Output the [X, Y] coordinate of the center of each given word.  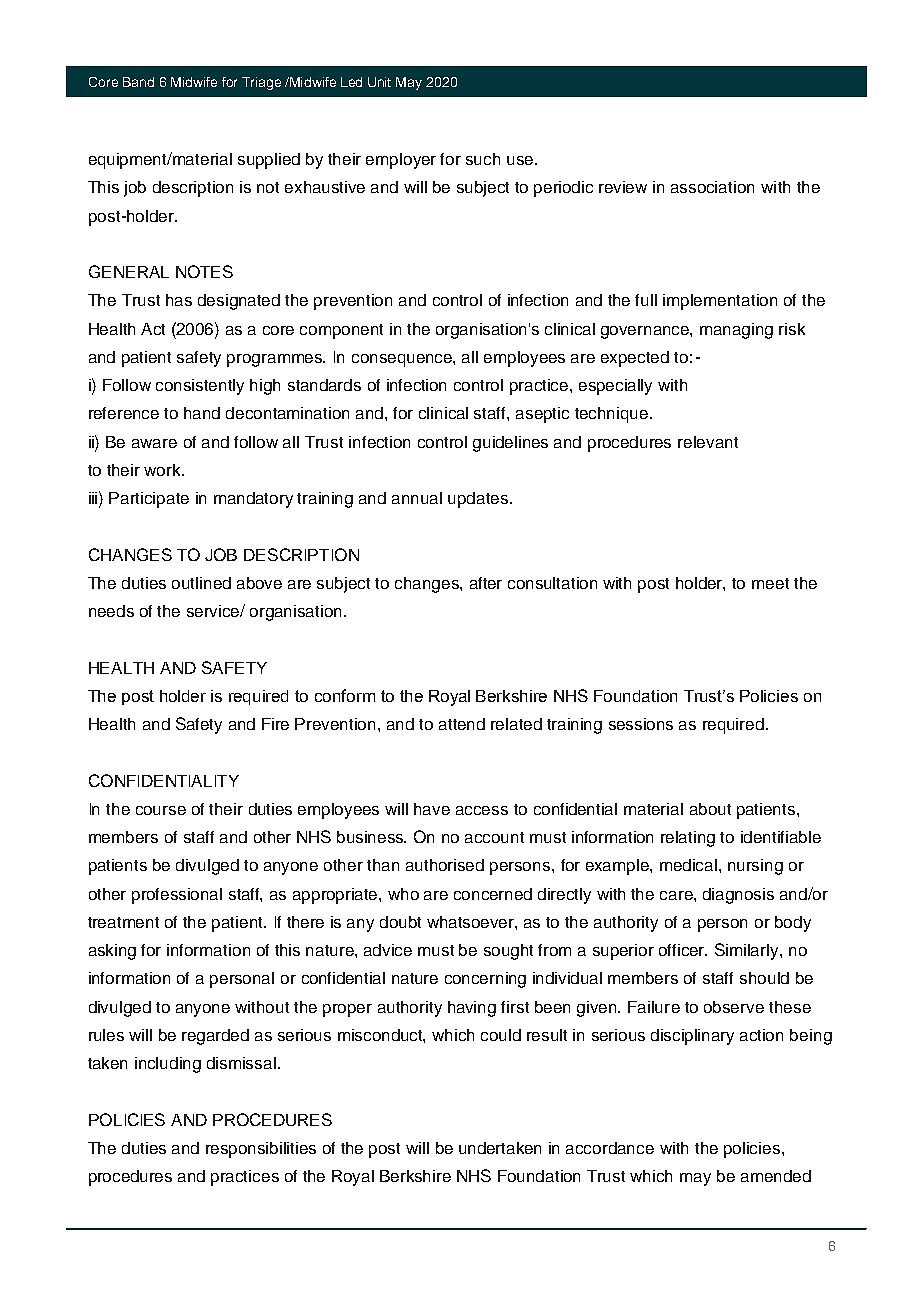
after [486, 583]
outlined [201, 583]
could [501, 1035]
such [483, 159]
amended [776, 1176]
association [712, 187]
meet [770, 583]
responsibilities [261, 1150]
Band [138, 82]
